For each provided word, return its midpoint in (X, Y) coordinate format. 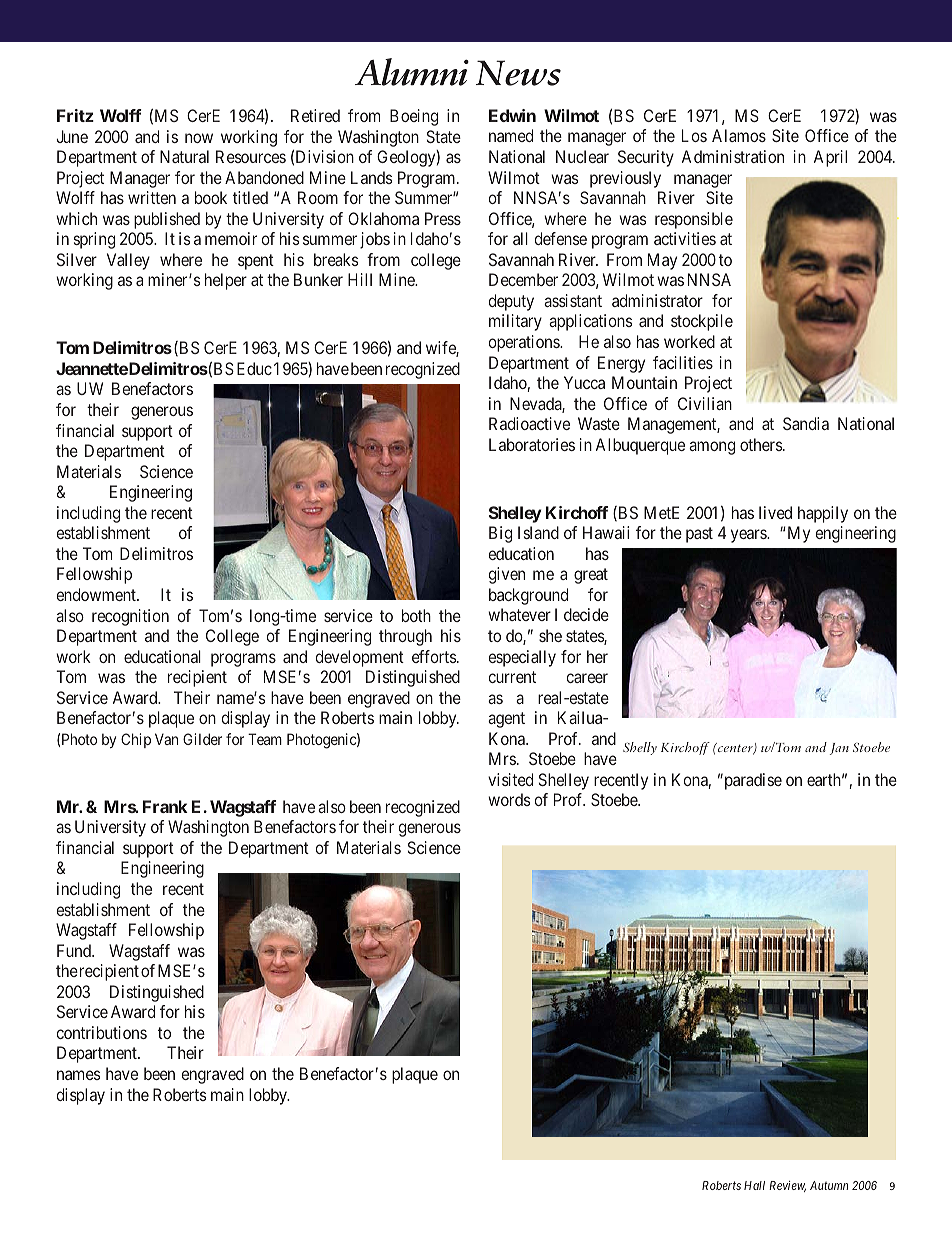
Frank (165, 806)
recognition (130, 617)
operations (525, 343)
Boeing (414, 117)
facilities (683, 362)
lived (775, 512)
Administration (733, 156)
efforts (434, 656)
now (199, 138)
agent (506, 720)
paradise (752, 781)
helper (226, 281)
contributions (102, 1032)
